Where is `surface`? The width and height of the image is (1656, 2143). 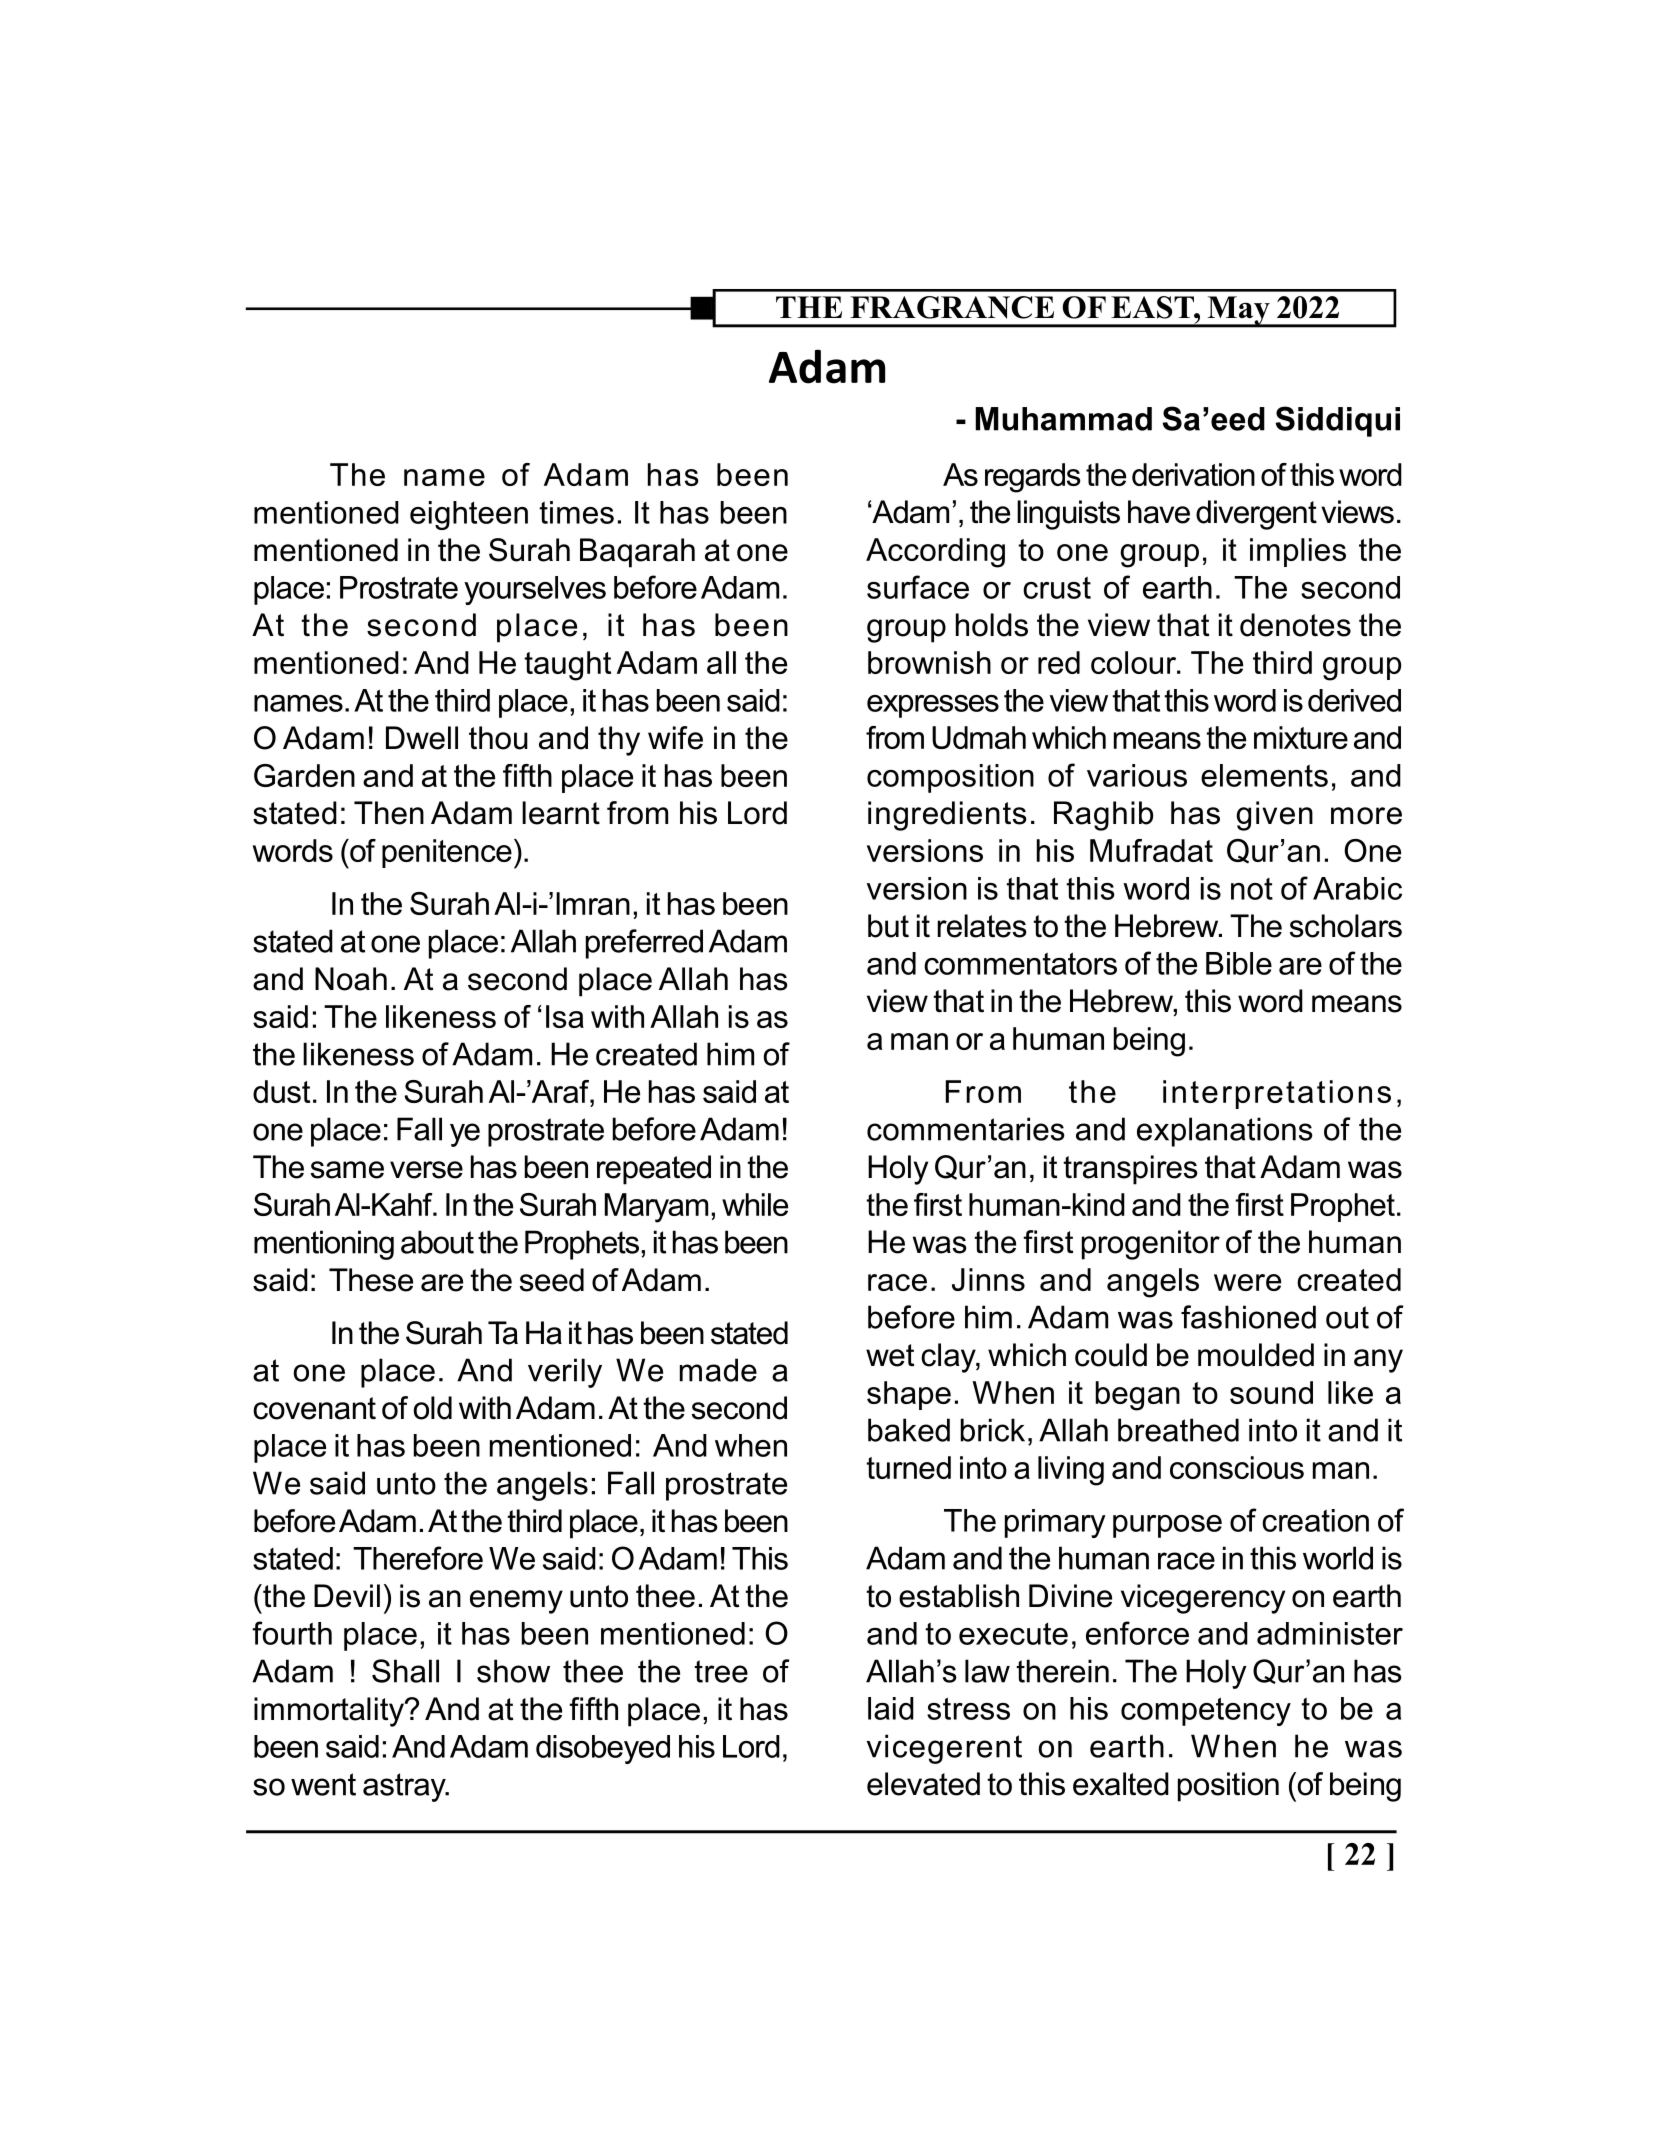
surface is located at coordinates (918, 587).
